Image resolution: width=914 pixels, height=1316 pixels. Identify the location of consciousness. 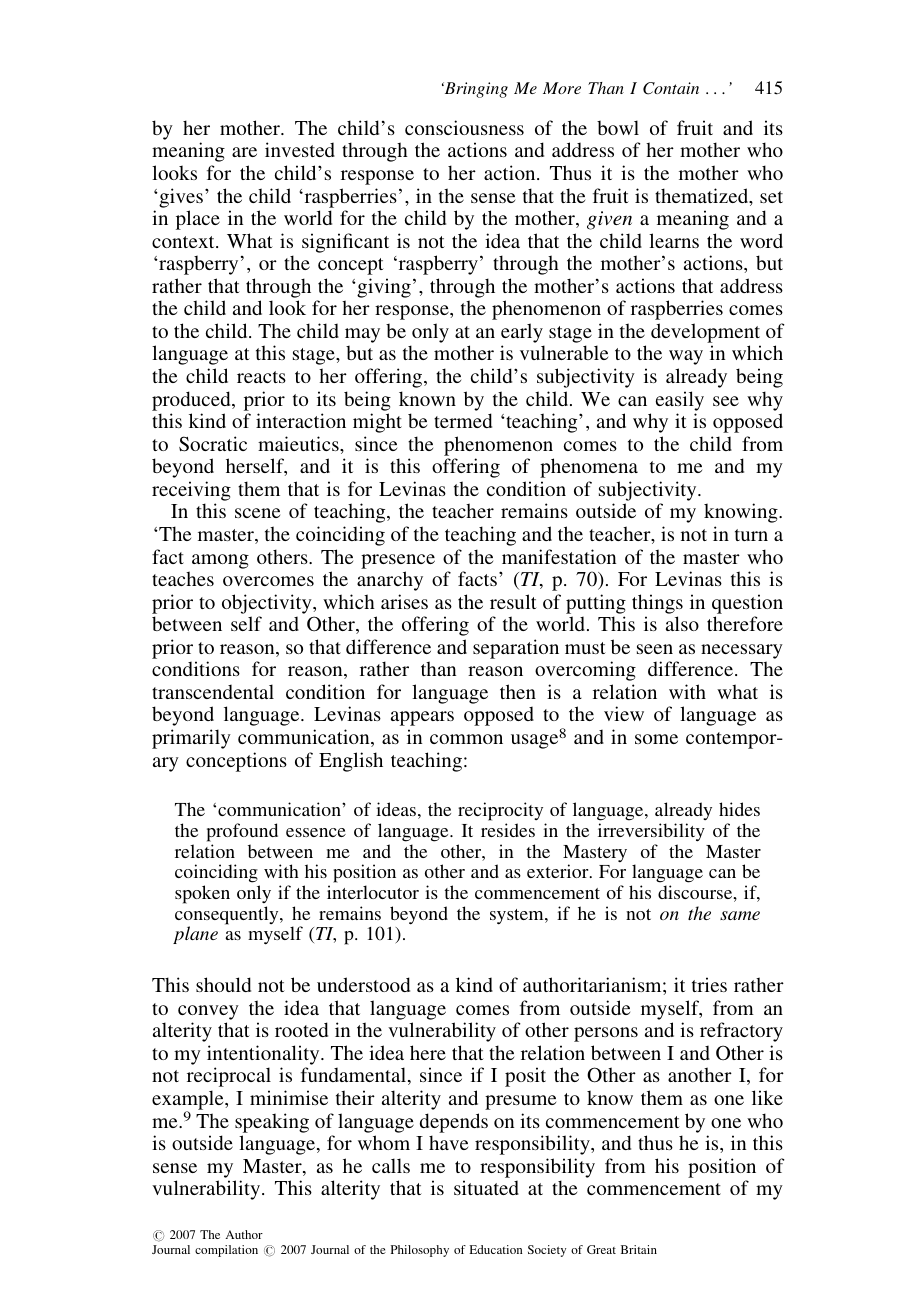
(464, 127).
